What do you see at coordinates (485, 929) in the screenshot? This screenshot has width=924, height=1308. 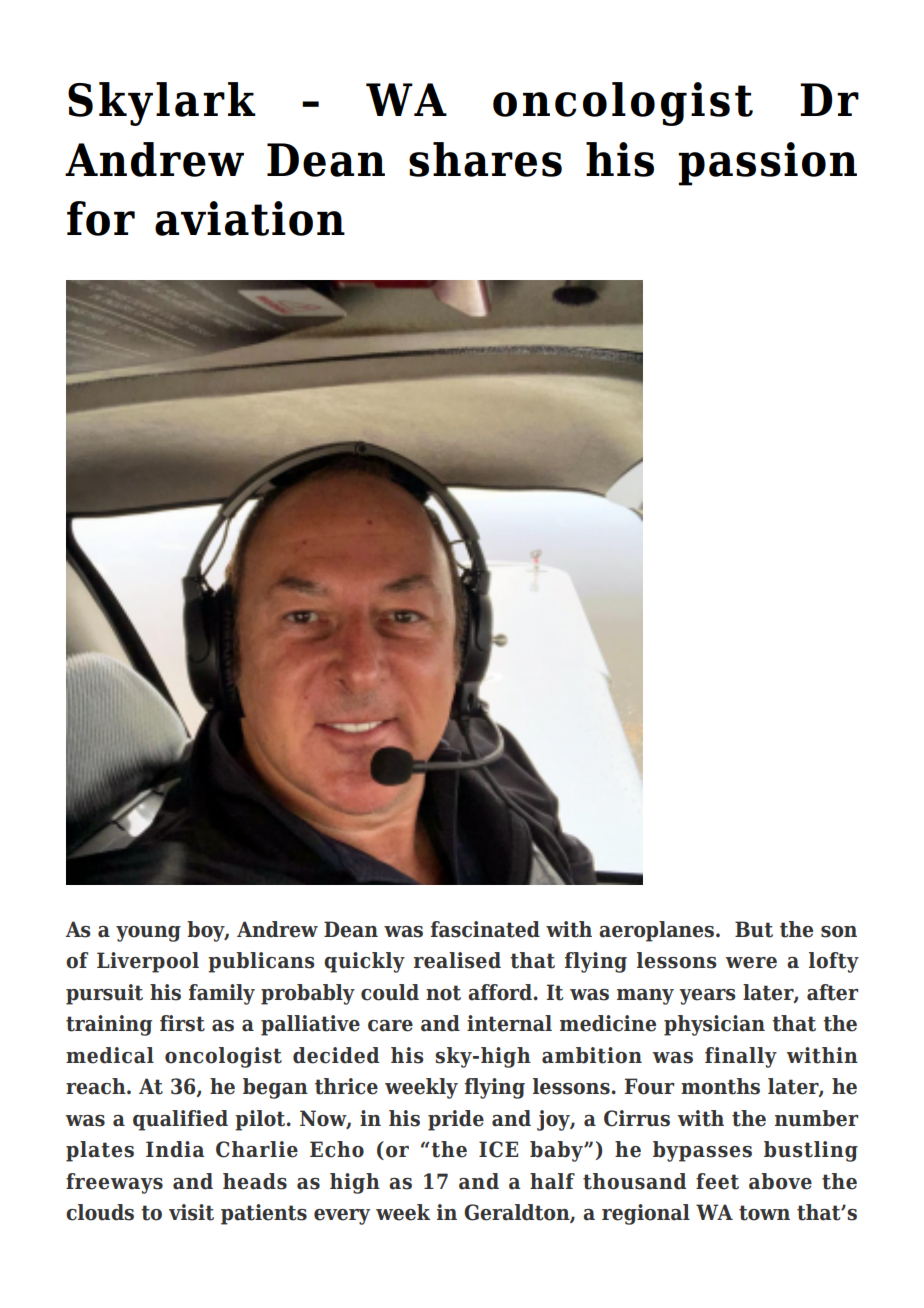 I see `fascinated` at bounding box center [485, 929].
